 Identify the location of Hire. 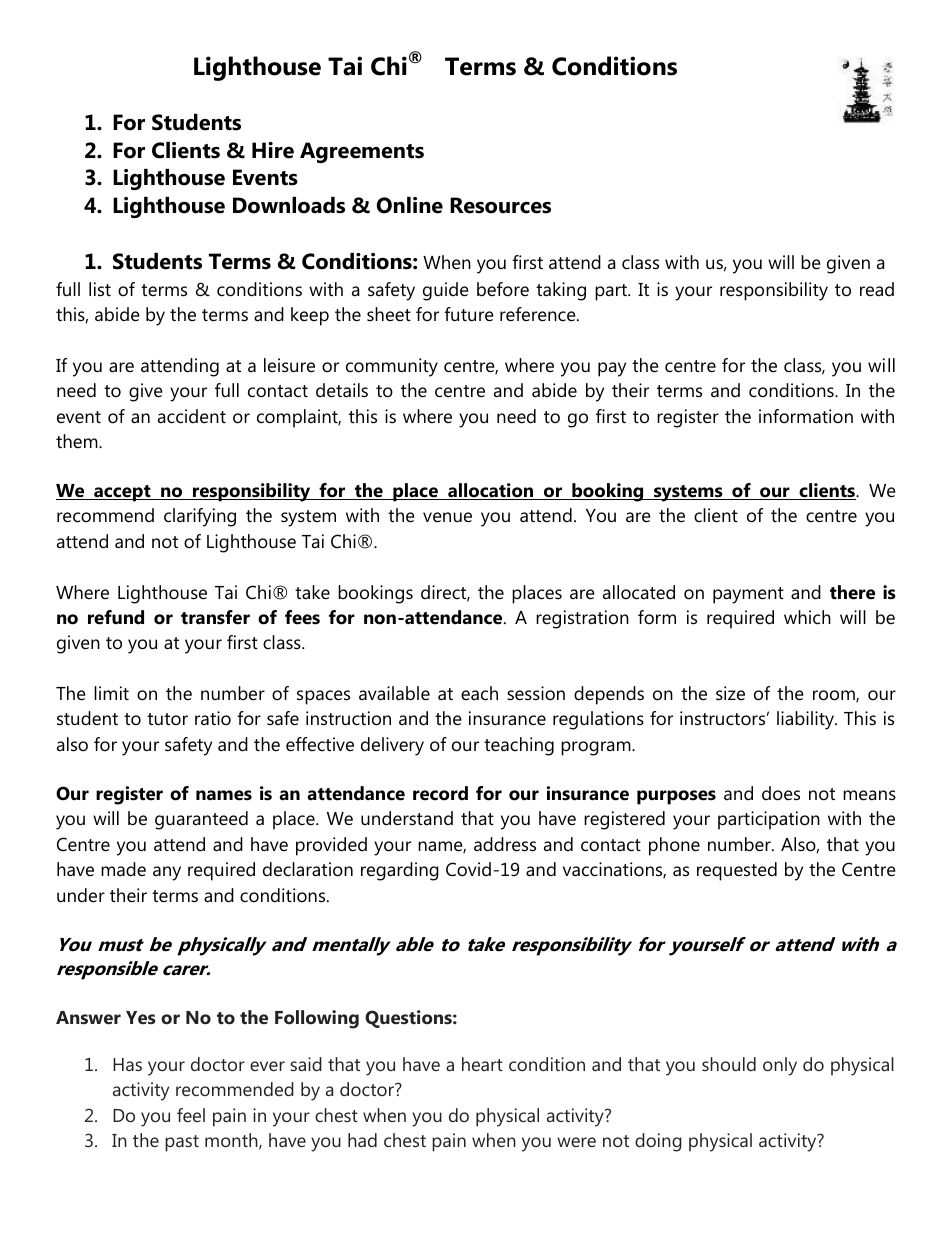
(273, 150).
